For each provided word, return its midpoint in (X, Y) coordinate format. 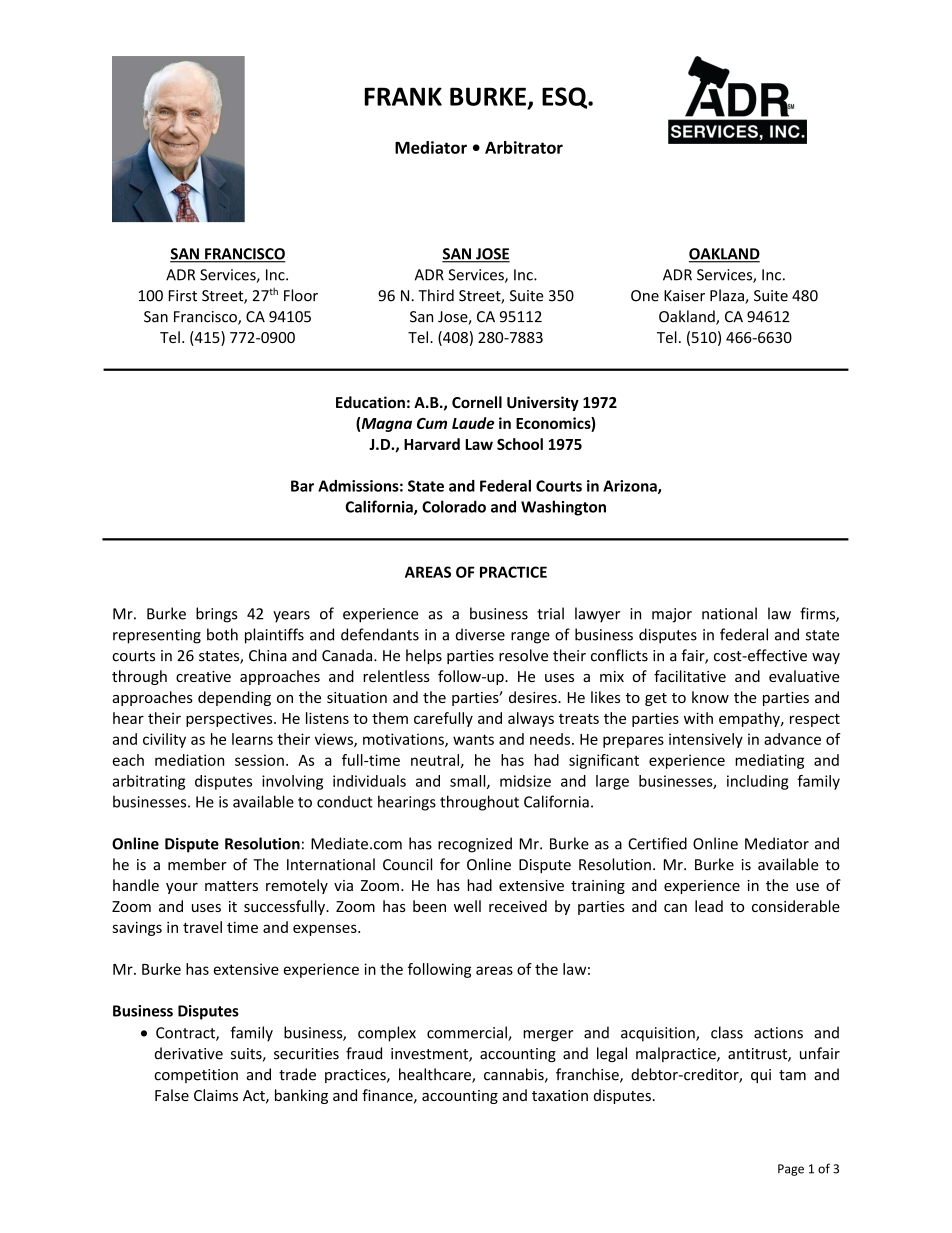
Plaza (728, 296)
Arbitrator (524, 147)
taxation (560, 1095)
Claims (216, 1095)
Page (791, 1170)
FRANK (403, 96)
